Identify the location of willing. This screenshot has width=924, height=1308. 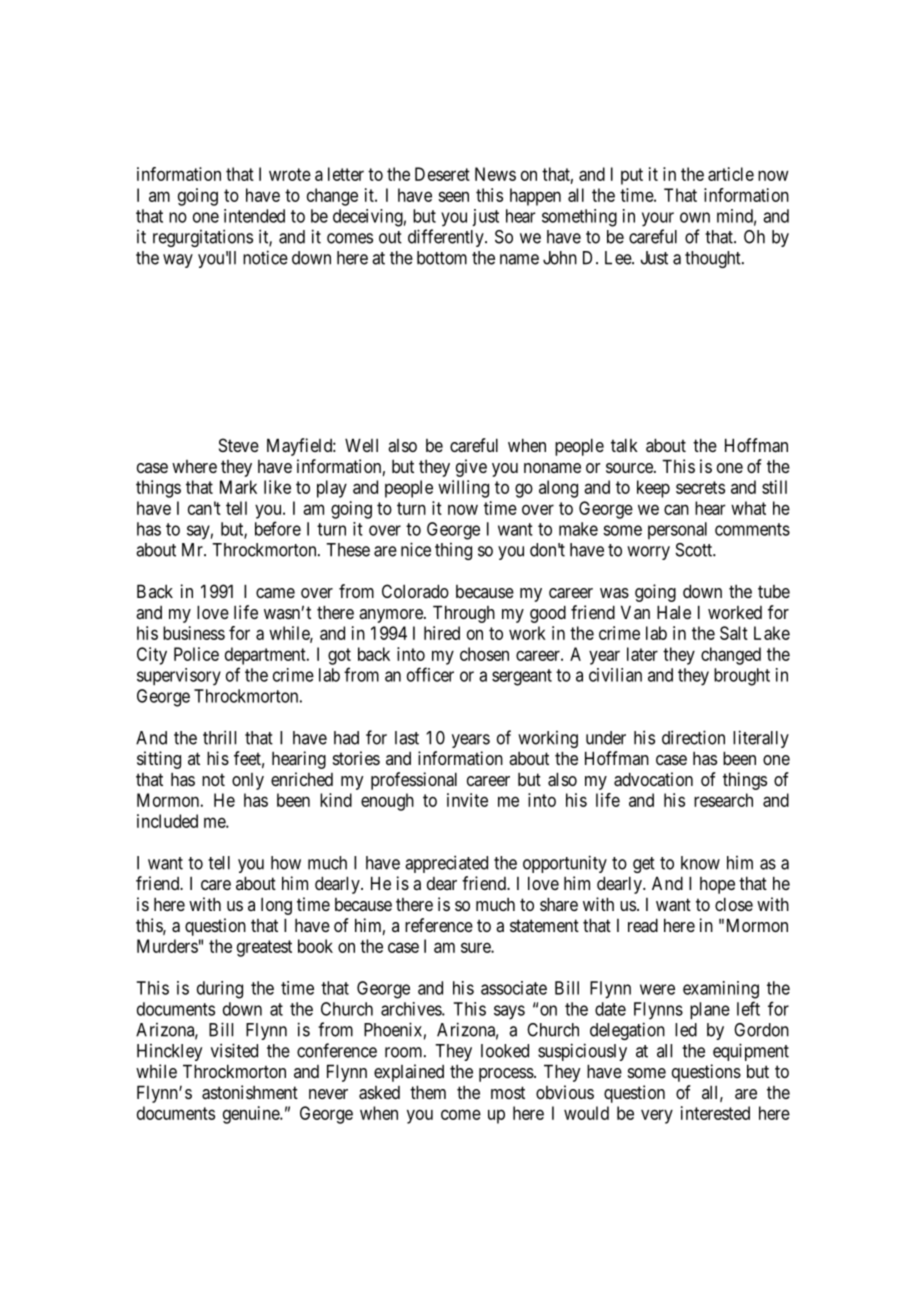
(463, 489).
